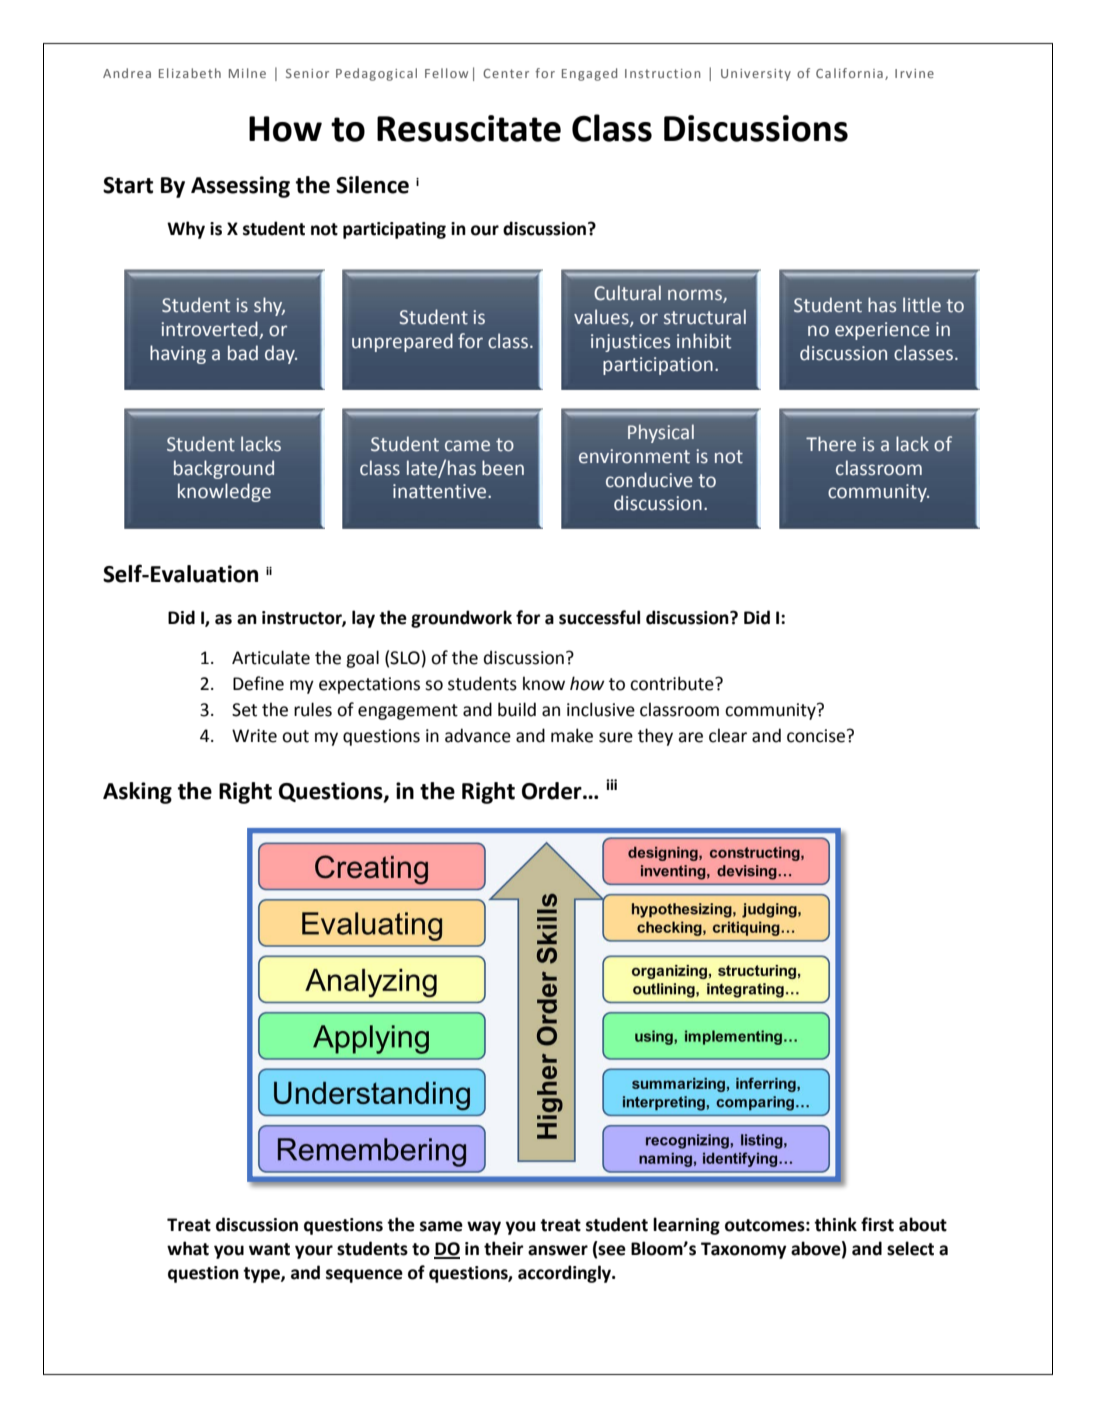 The width and height of the screenshot is (1096, 1418). I want to click on Define, so click(258, 683).
